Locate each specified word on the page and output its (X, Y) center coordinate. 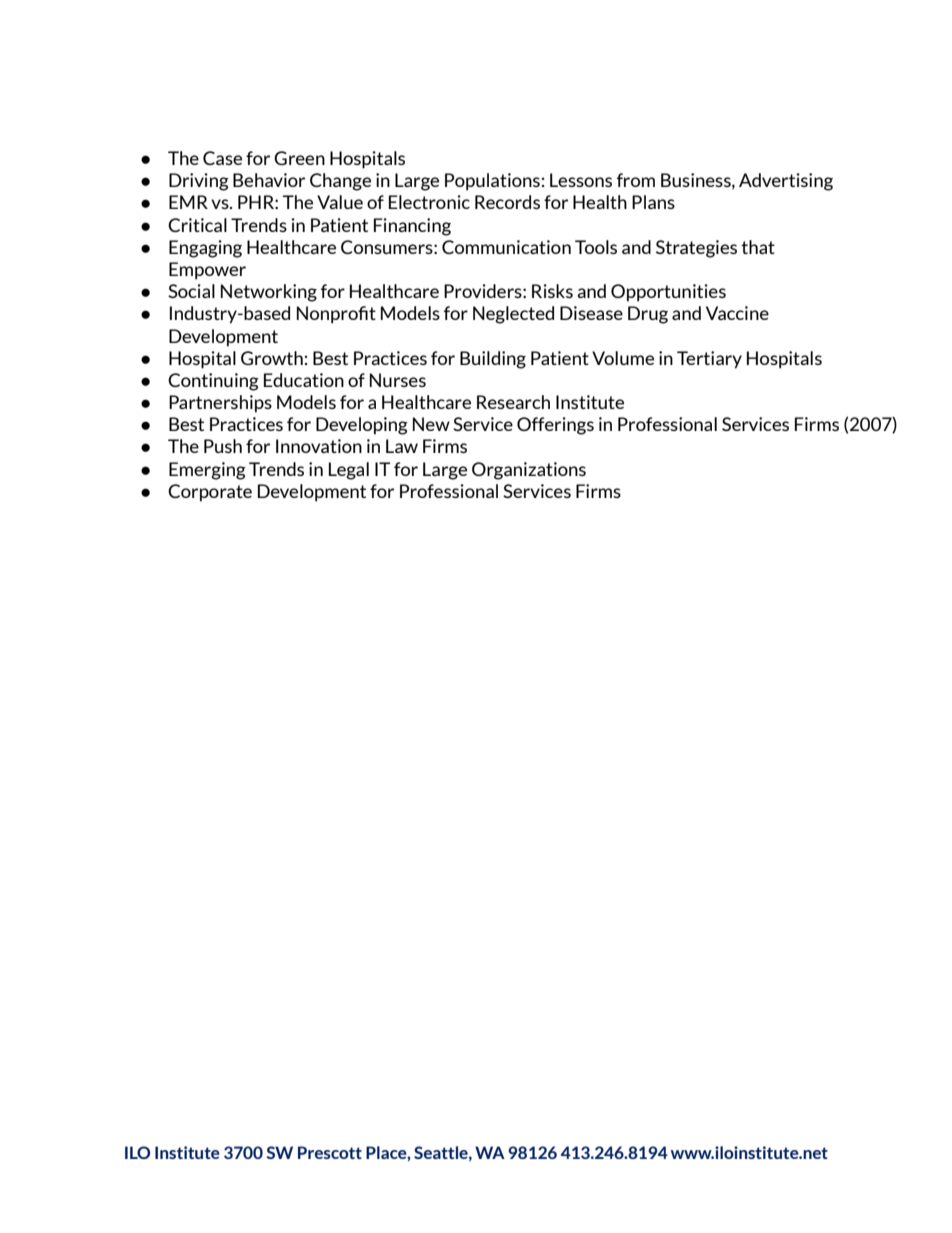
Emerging (207, 471)
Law (402, 446)
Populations (492, 182)
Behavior (269, 180)
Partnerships (220, 404)
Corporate (210, 493)
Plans (653, 202)
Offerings (555, 426)
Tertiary (709, 360)
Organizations (529, 471)
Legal (349, 471)
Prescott (330, 1152)
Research (513, 402)
